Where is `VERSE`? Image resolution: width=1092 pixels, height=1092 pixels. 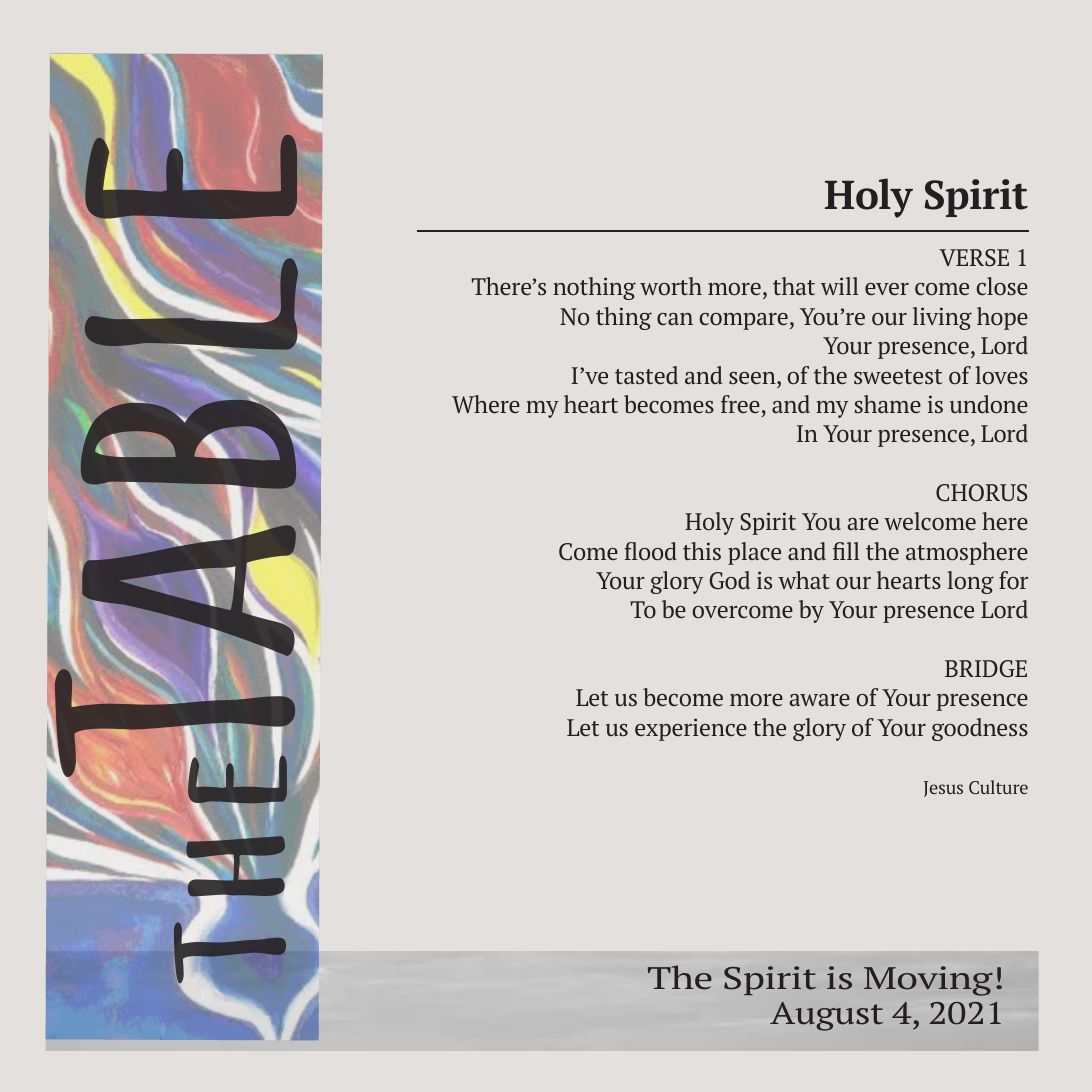 VERSE is located at coordinates (974, 258).
